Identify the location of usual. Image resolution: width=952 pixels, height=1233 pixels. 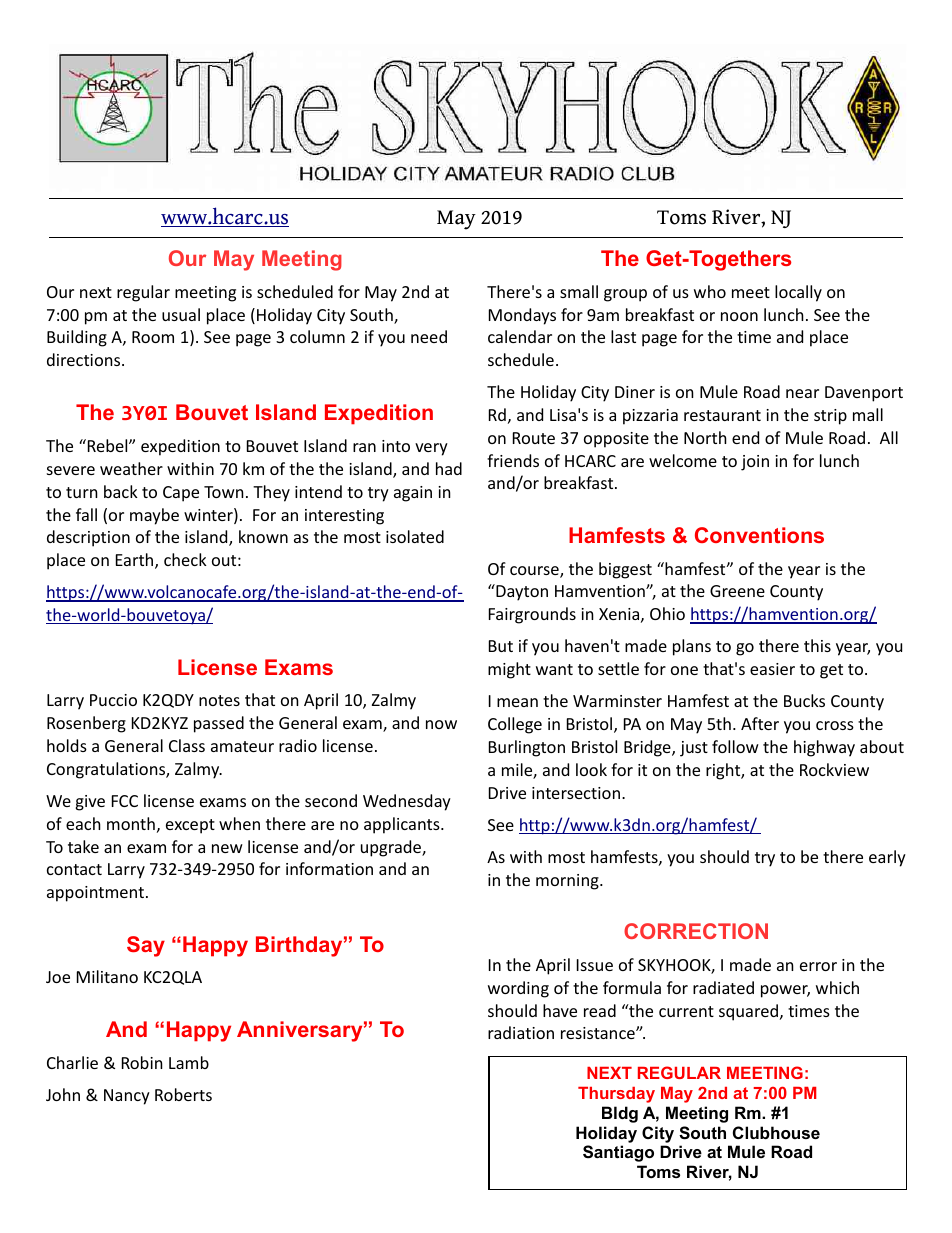
(181, 314).
